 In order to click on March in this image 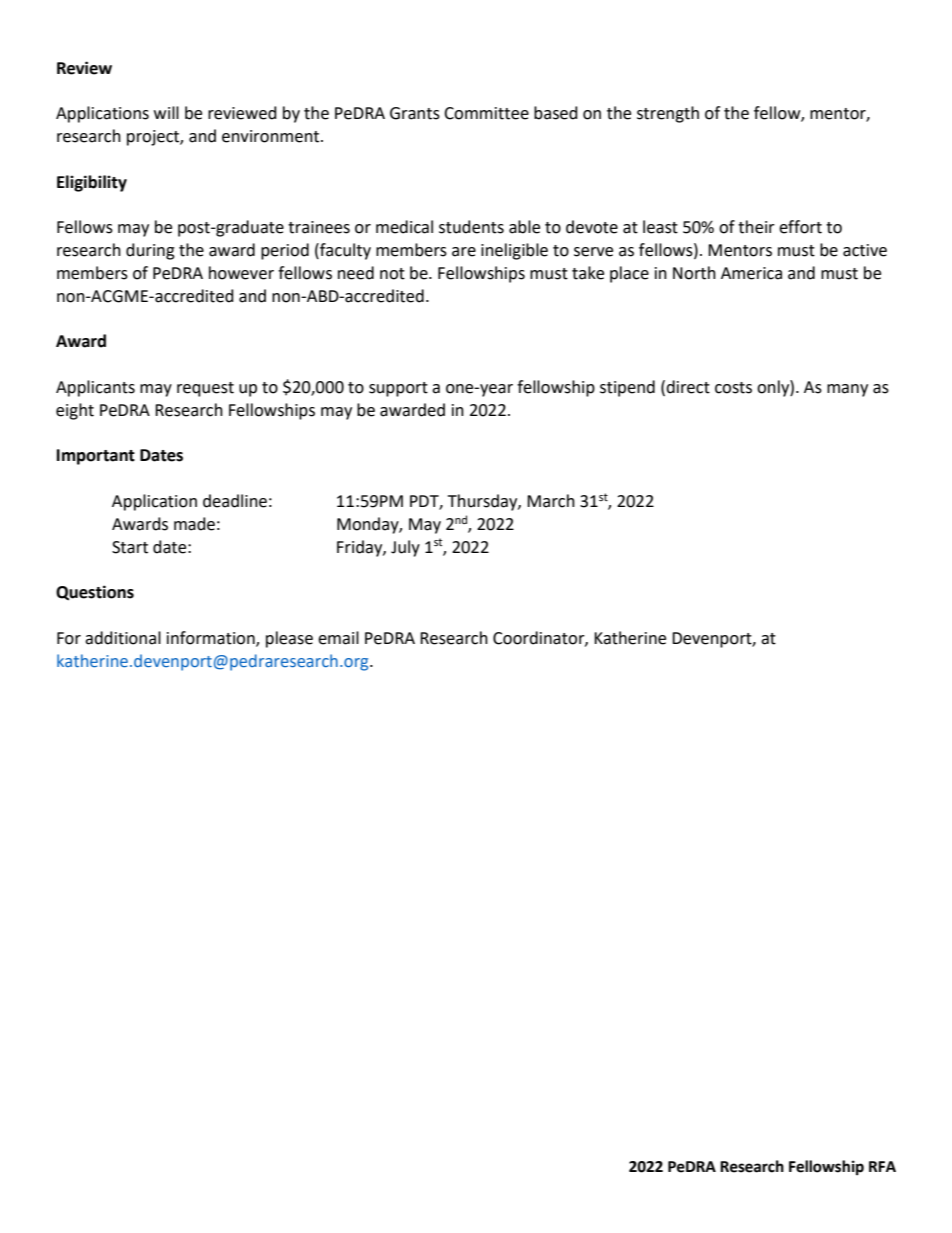, I will do `click(551, 501)`.
